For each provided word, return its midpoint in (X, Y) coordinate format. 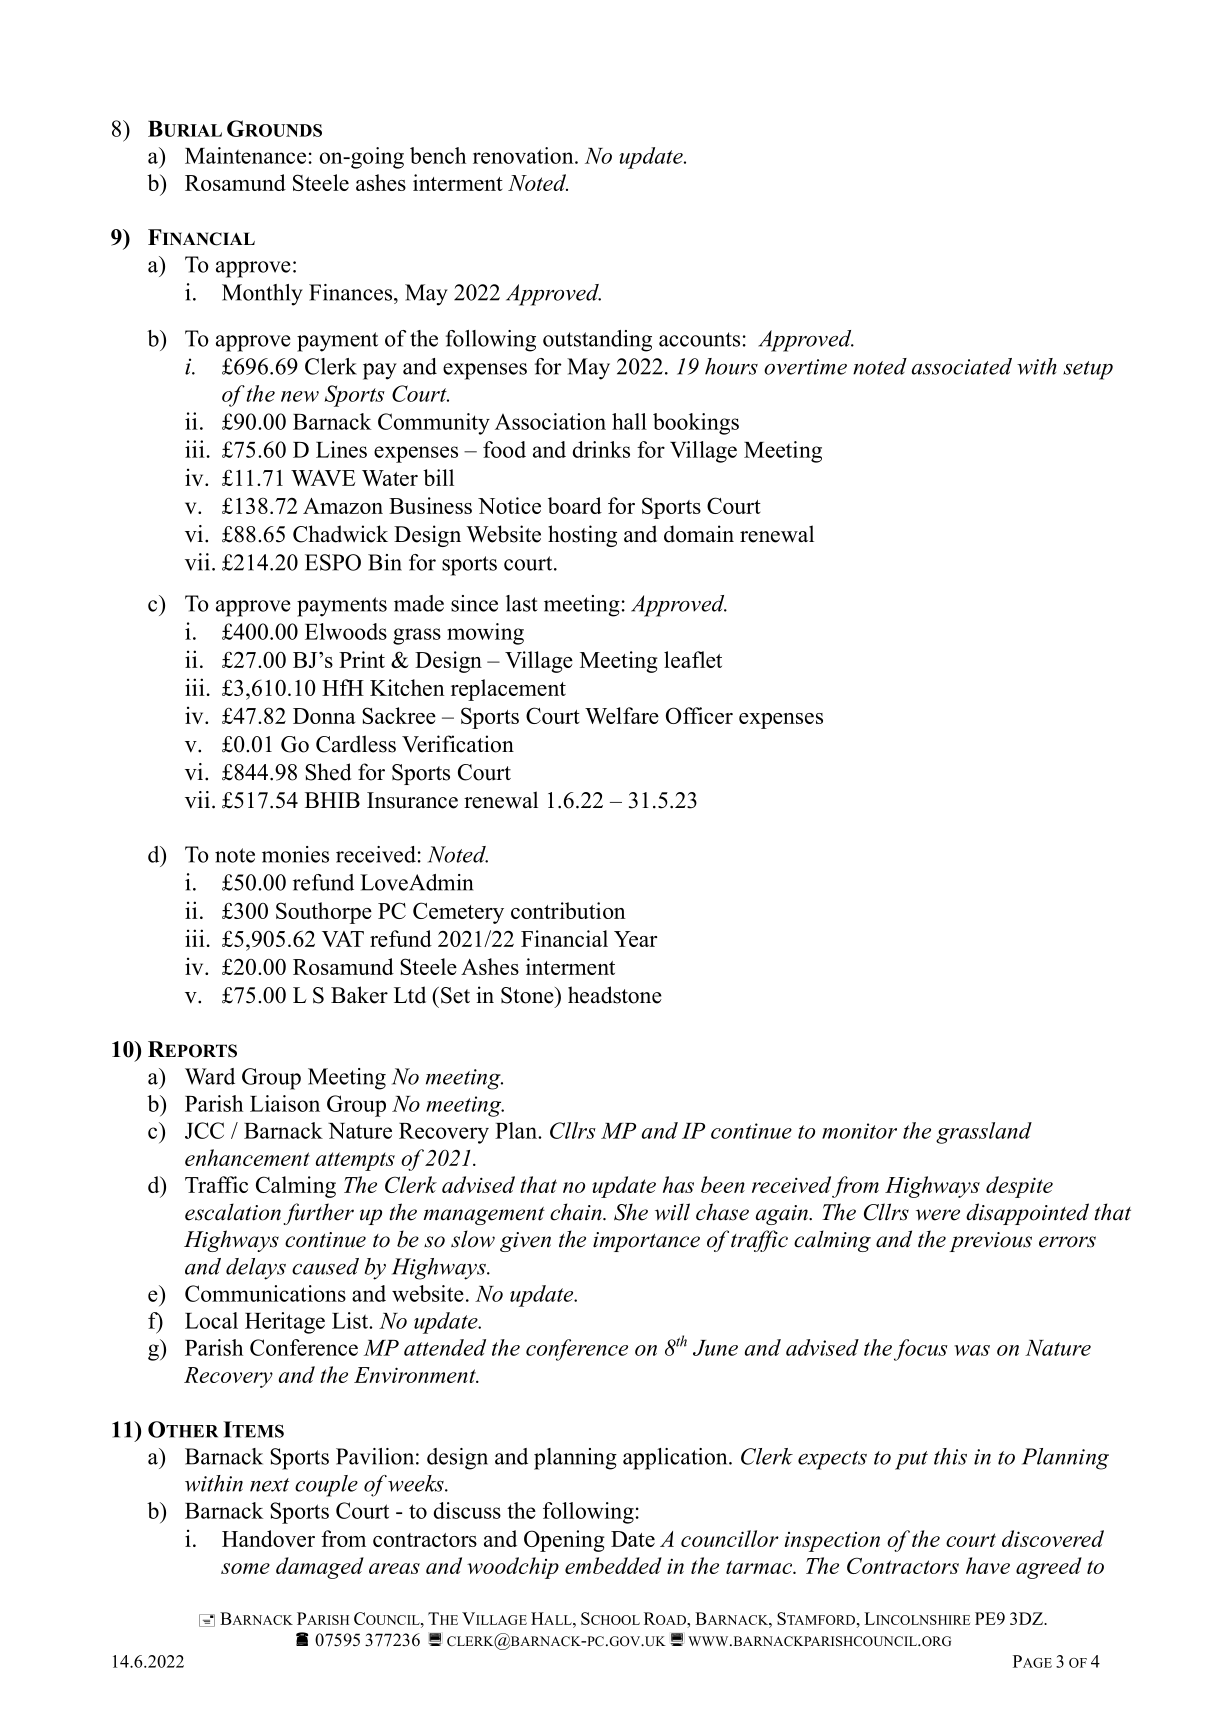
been (723, 1184)
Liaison (285, 1103)
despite (1019, 1187)
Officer (699, 715)
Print (362, 659)
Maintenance (245, 155)
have (988, 1565)
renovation (524, 155)
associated (962, 366)
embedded (613, 1565)
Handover (268, 1538)
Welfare (622, 715)
